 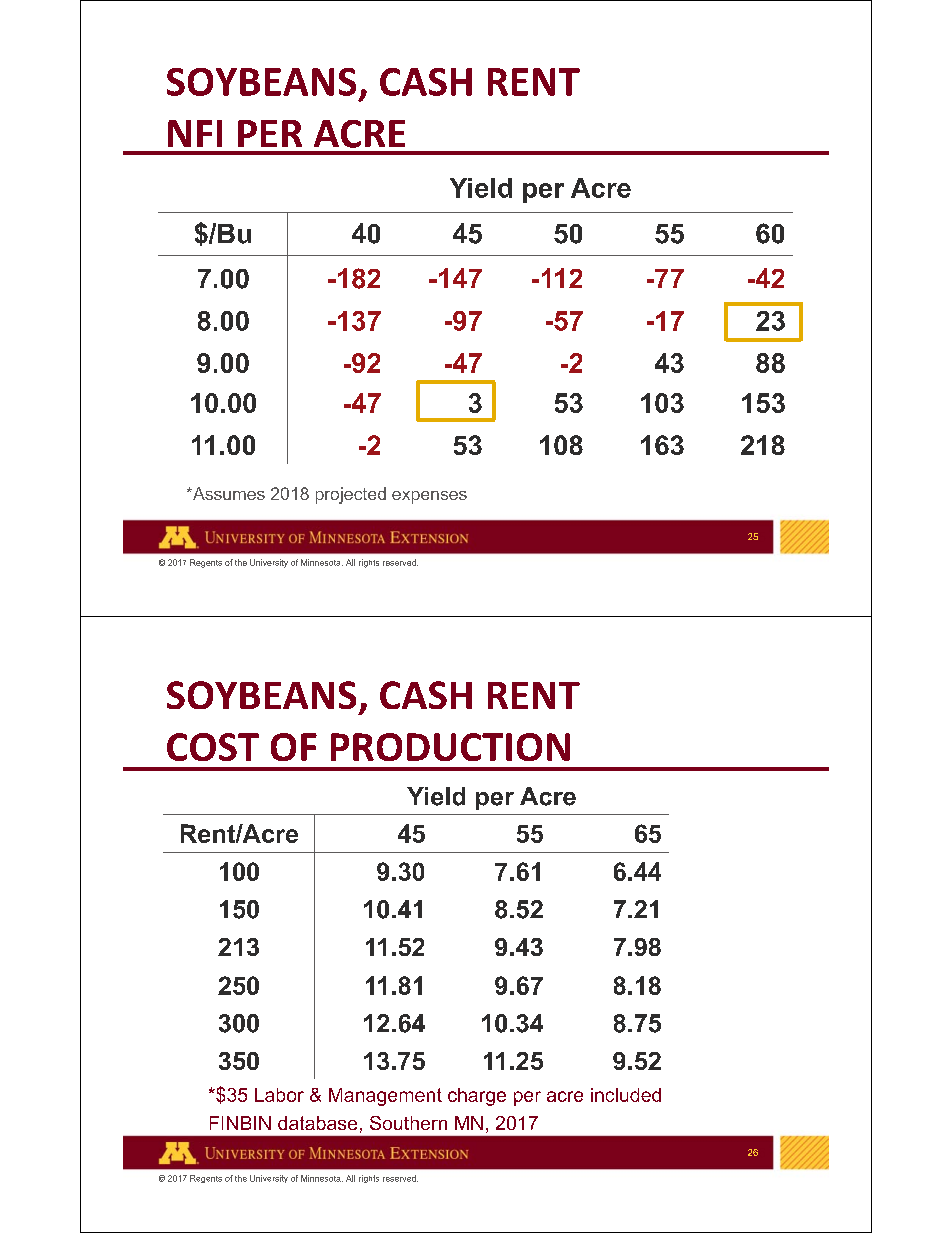 I want to click on Labor, so click(x=279, y=1095).
